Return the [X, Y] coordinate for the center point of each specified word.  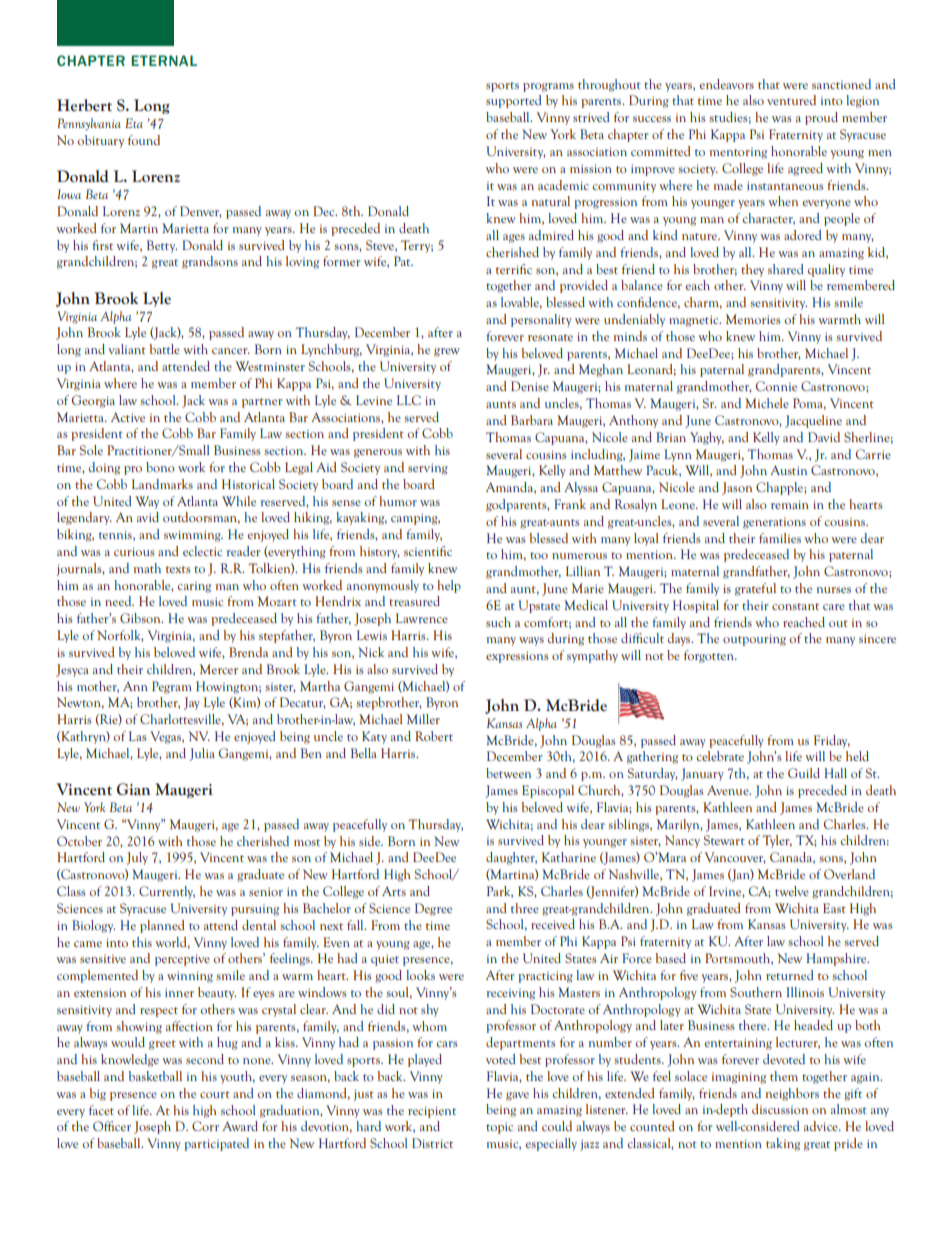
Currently [167, 892]
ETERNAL [164, 60]
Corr [205, 1126]
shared [786, 269]
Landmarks [162, 484]
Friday [832, 741]
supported [514, 101]
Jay [192, 703]
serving [428, 469]
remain [790, 504]
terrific [514, 269]
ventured [791, 100]
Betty [162, 246]
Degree [433, 909]
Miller [423, 719]
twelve [792, 891]
